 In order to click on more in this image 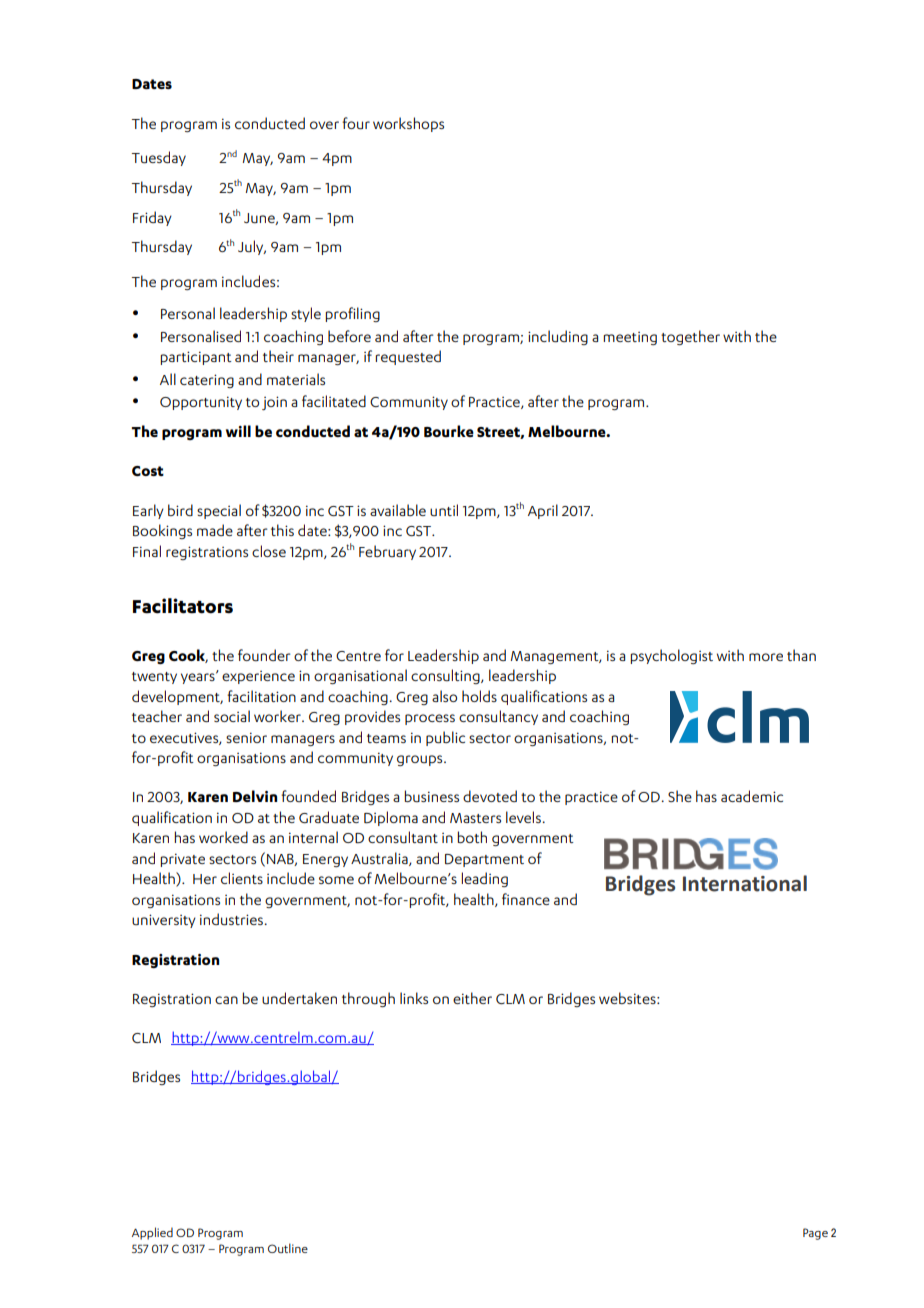, I will do `click(766, 657)`.
